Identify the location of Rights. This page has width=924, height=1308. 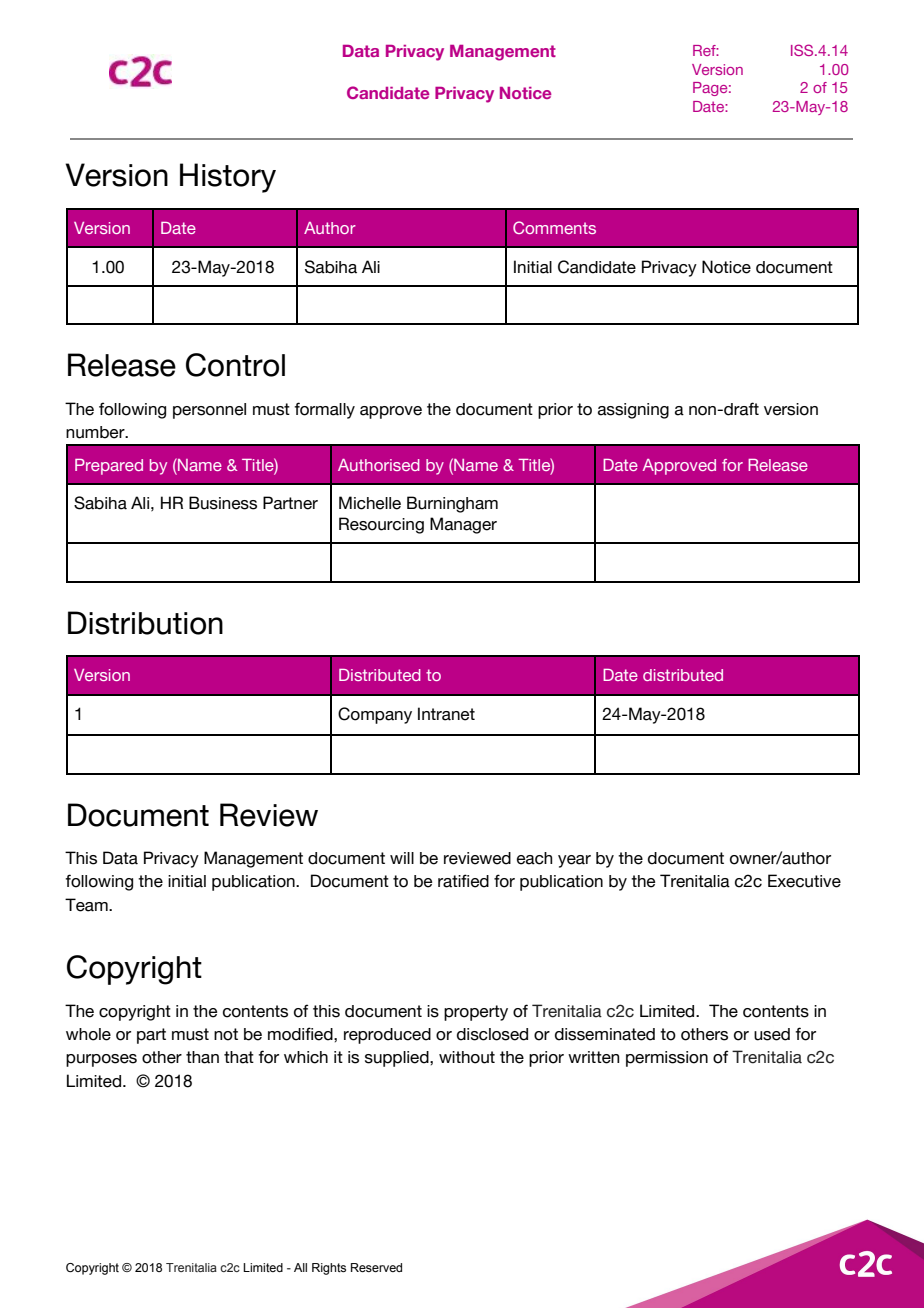
(329, 1269).
